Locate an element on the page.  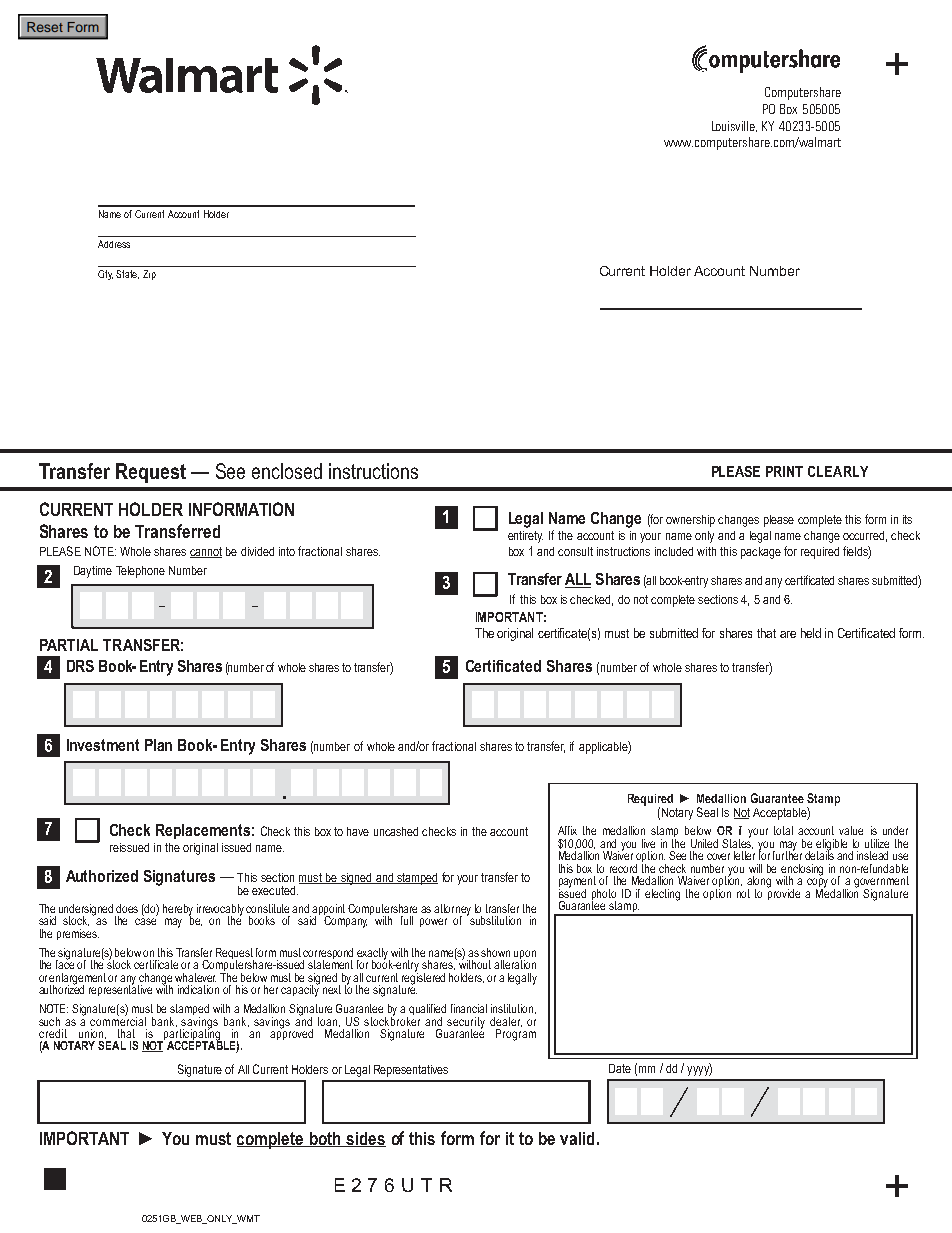
entirety is located at coordinates (525, 537).
